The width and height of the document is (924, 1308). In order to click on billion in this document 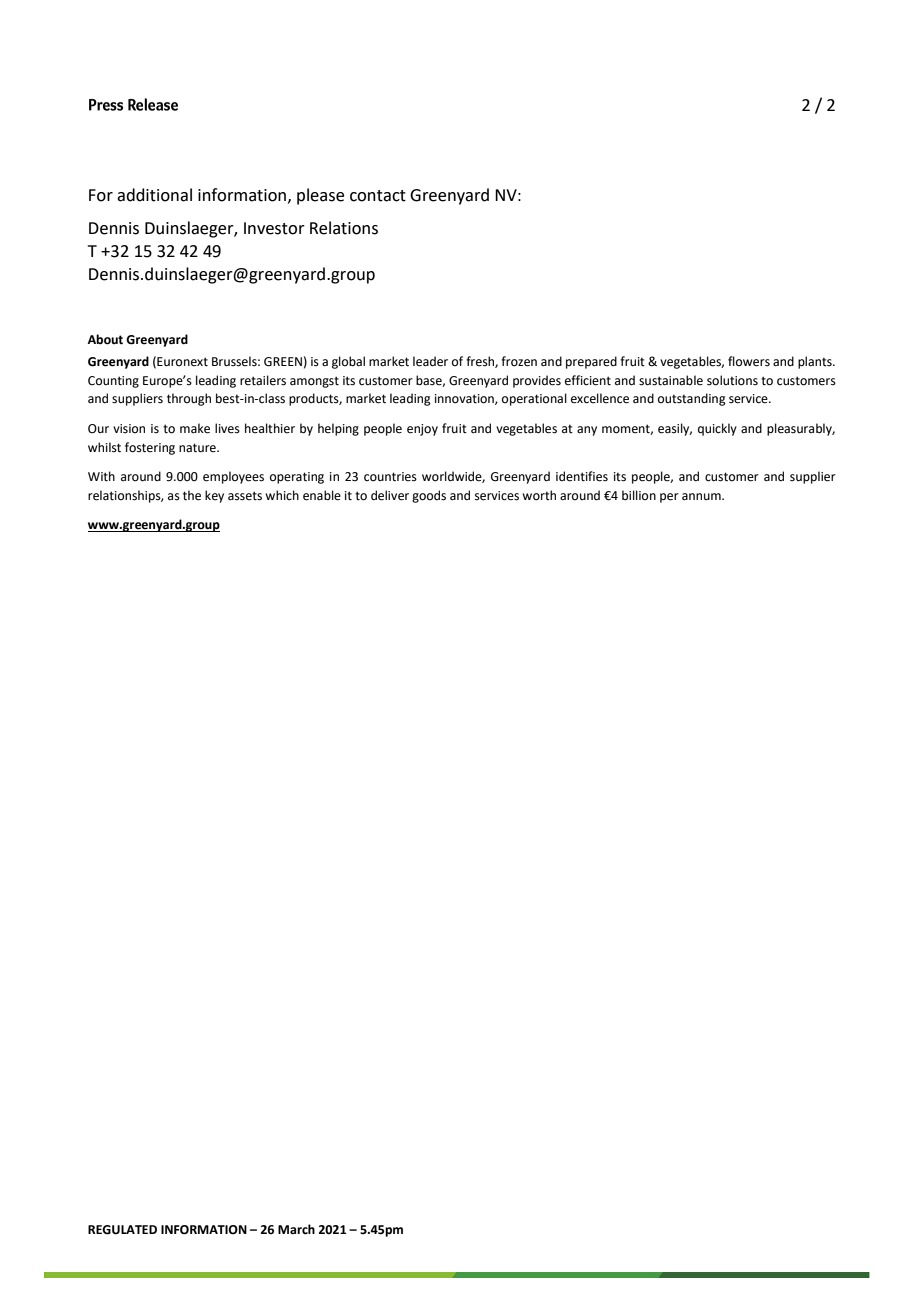, I will do `click(639, 495)`.
